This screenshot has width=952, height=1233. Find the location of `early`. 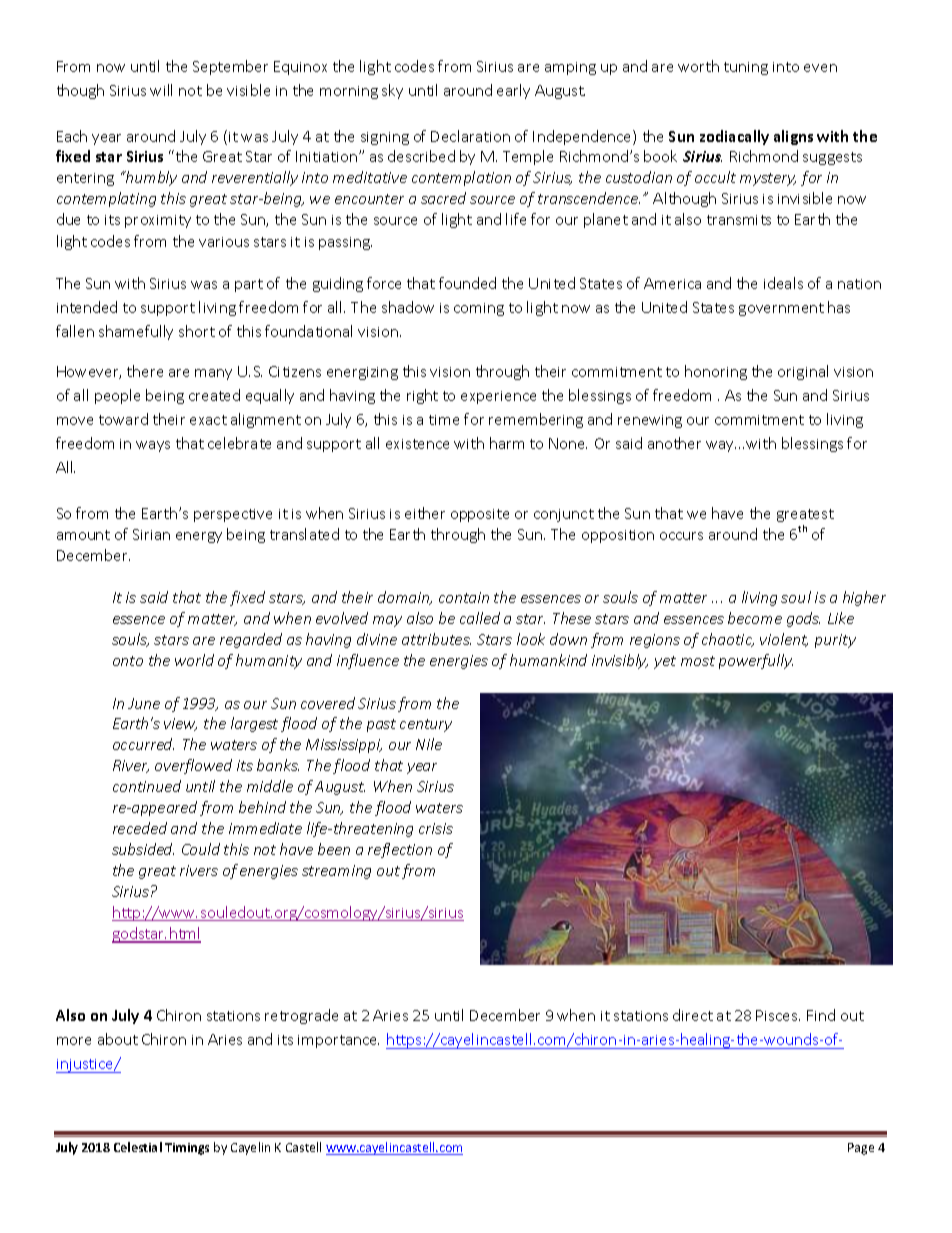

early is located at coordinates (513, 91).
